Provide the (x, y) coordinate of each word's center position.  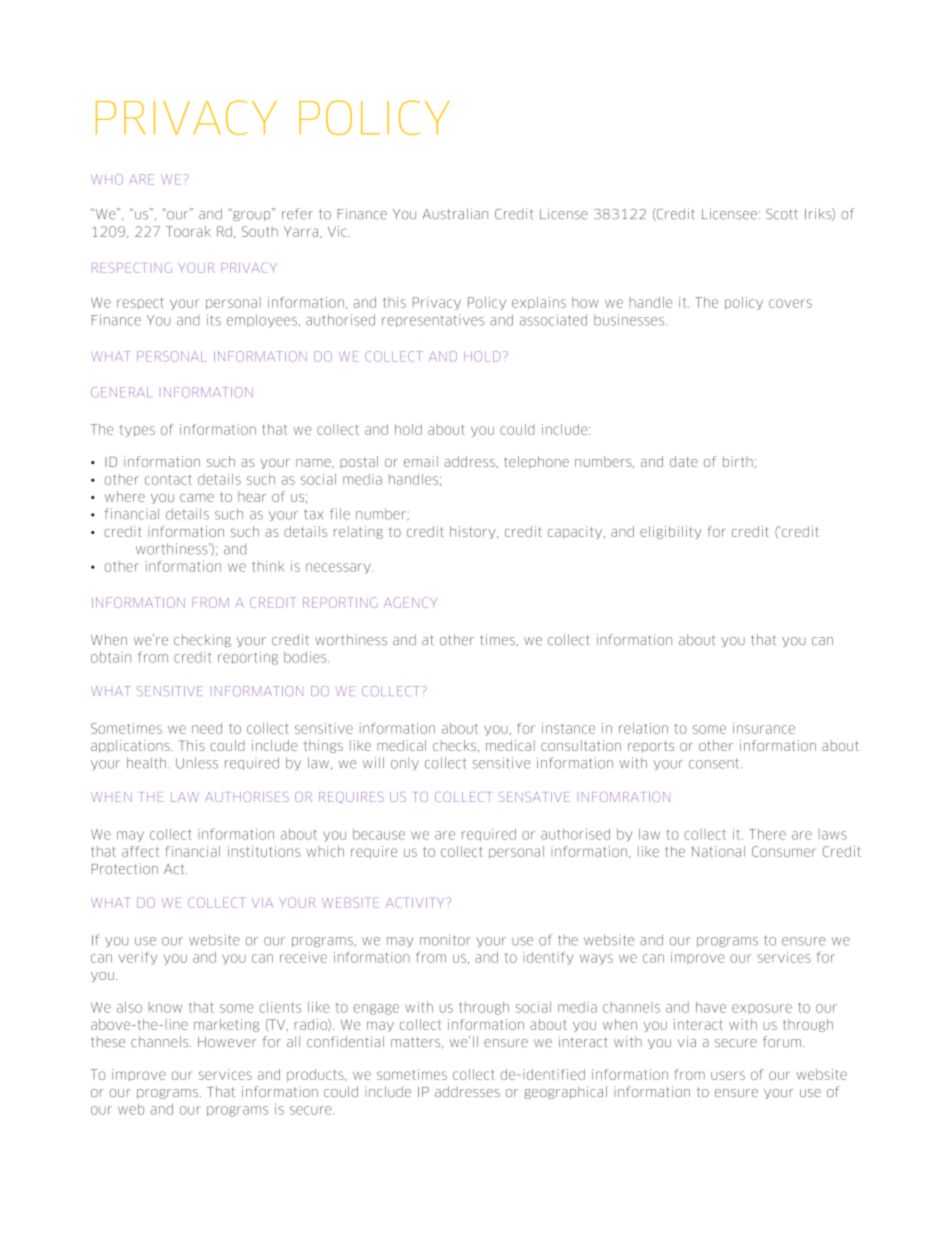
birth (738, 461)
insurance (764, 728)
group (252, 215)
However (227, 1042)
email (421, 461)
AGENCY (410, 602)
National (718, 851)
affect (140, 851)
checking (202, 640)
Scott (782, 214)
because (379, 834)
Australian (455, 214)
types (137, 431)
